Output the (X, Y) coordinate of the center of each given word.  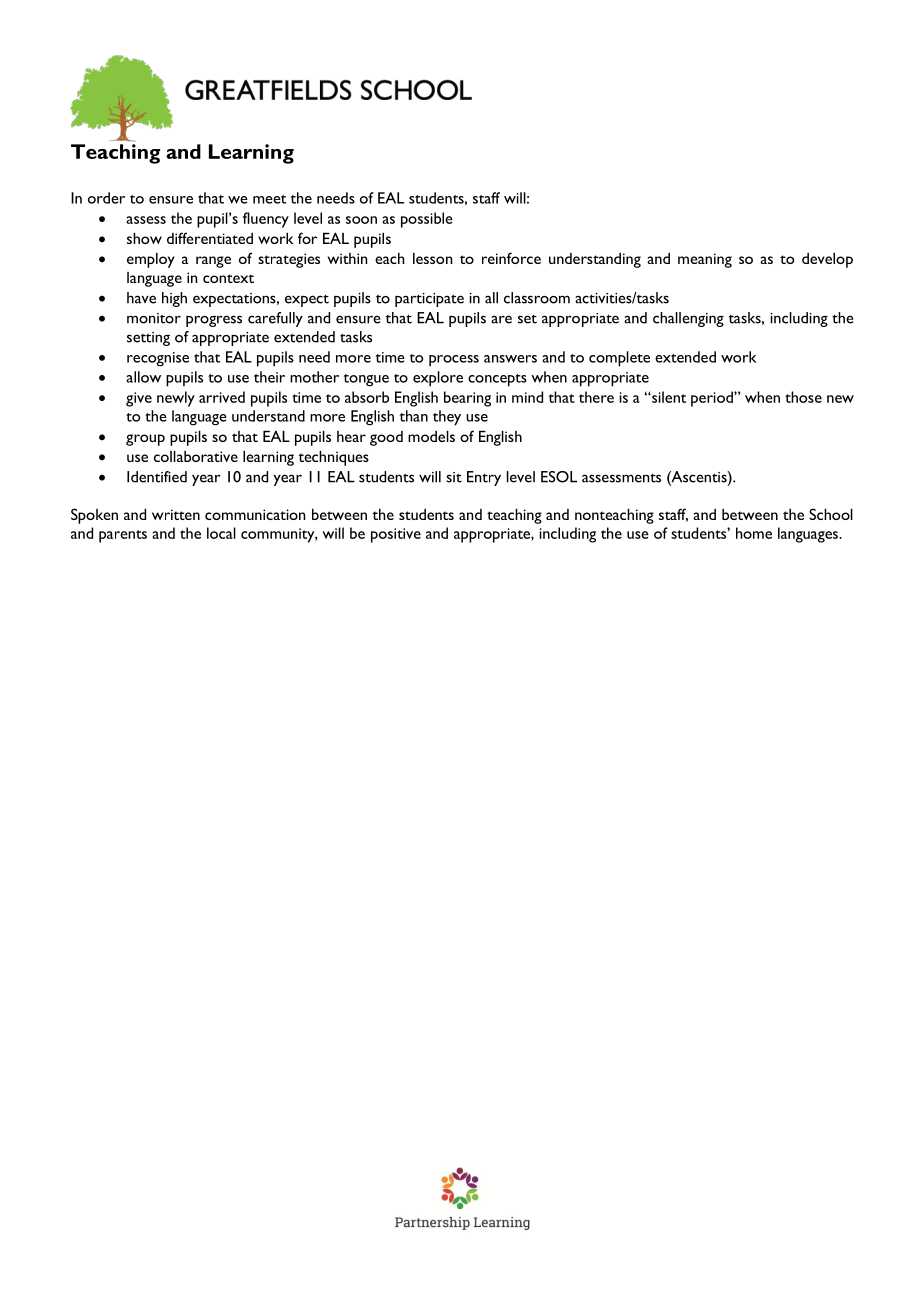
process (454, 361)
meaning (705, 260)
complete (619, 359)
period (713, 399)
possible (427, 220)
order (106, 198)
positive (396, 535)
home (754, 533)
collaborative (196, 456)
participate (429, 300)
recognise (158, 359)
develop (827, 260)
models (431, 436)
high (174, 299)
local (221, 533)
